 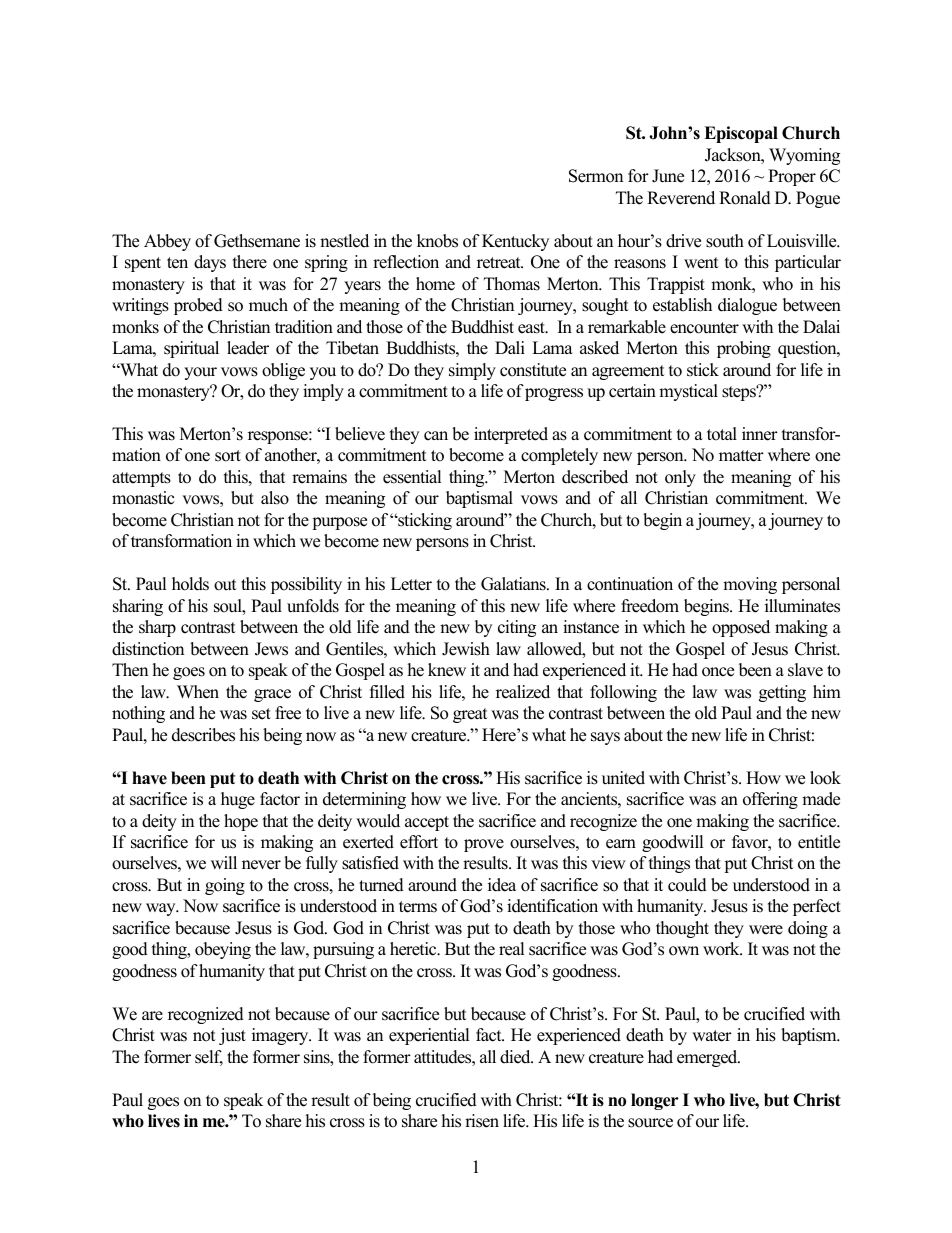 What do you see at coordinates (466, 649) in the page?
I see `Jewish` at bounding box center [466, 649].
